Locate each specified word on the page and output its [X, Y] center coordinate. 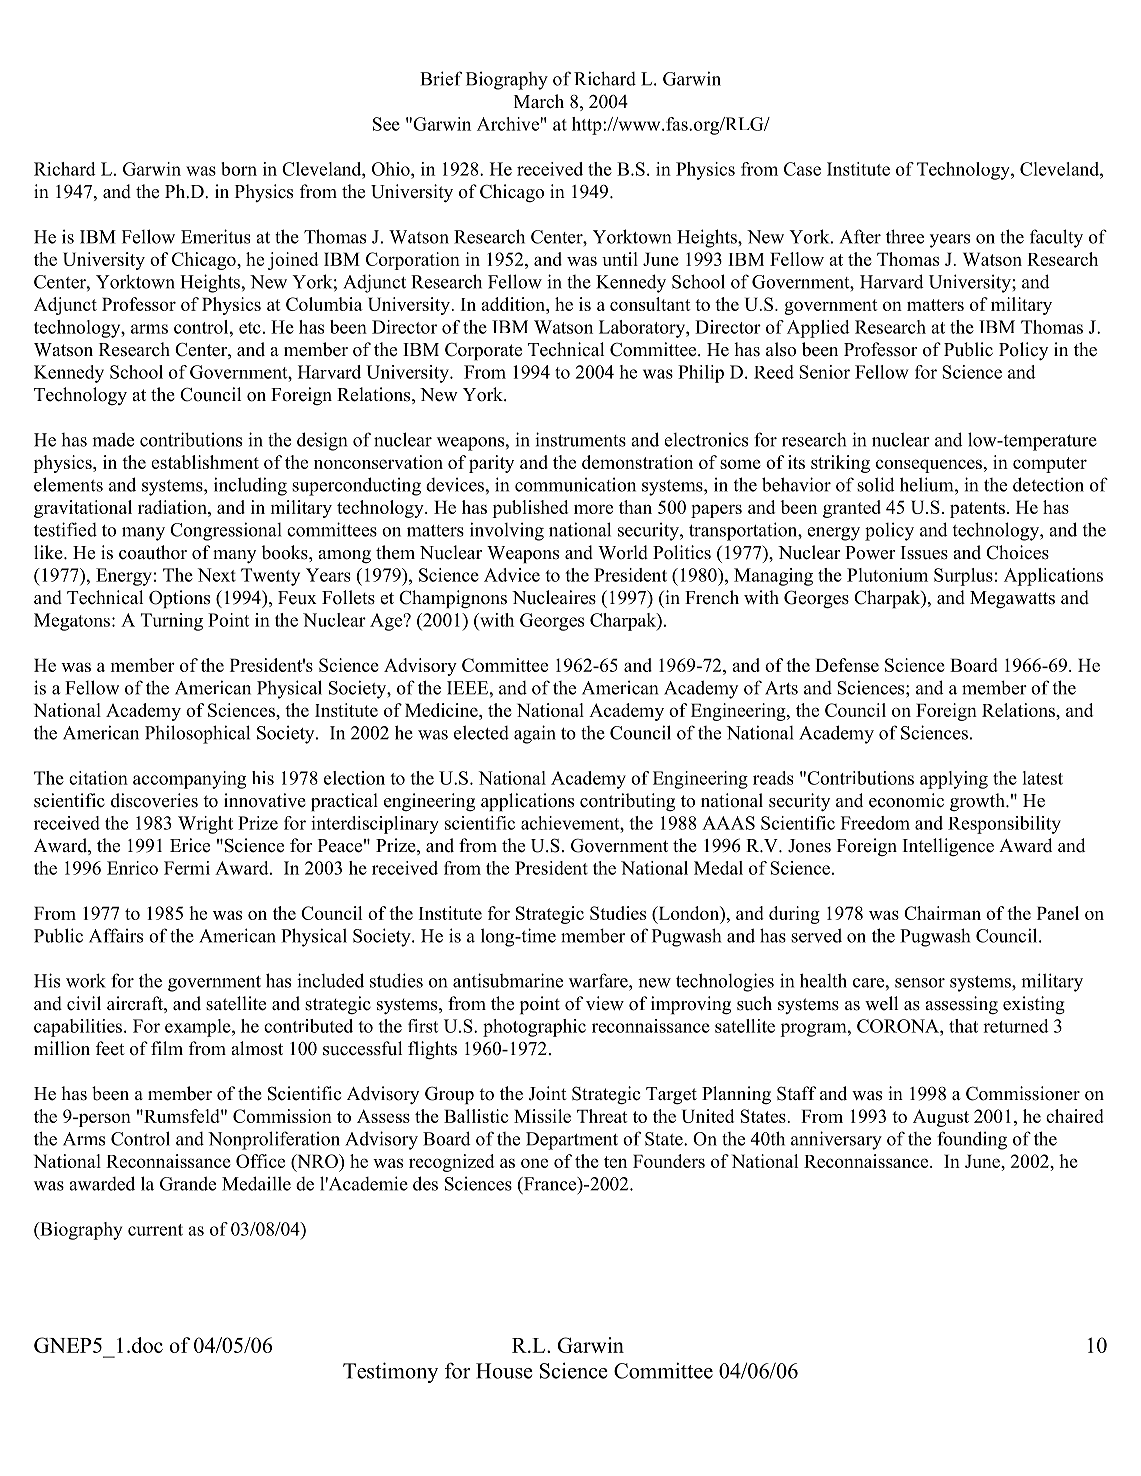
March [539, 101]
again [535, 734]
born [239, 169]
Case [802, 169]
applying [954, 780]
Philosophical [197, 734]
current [155, 1230]
